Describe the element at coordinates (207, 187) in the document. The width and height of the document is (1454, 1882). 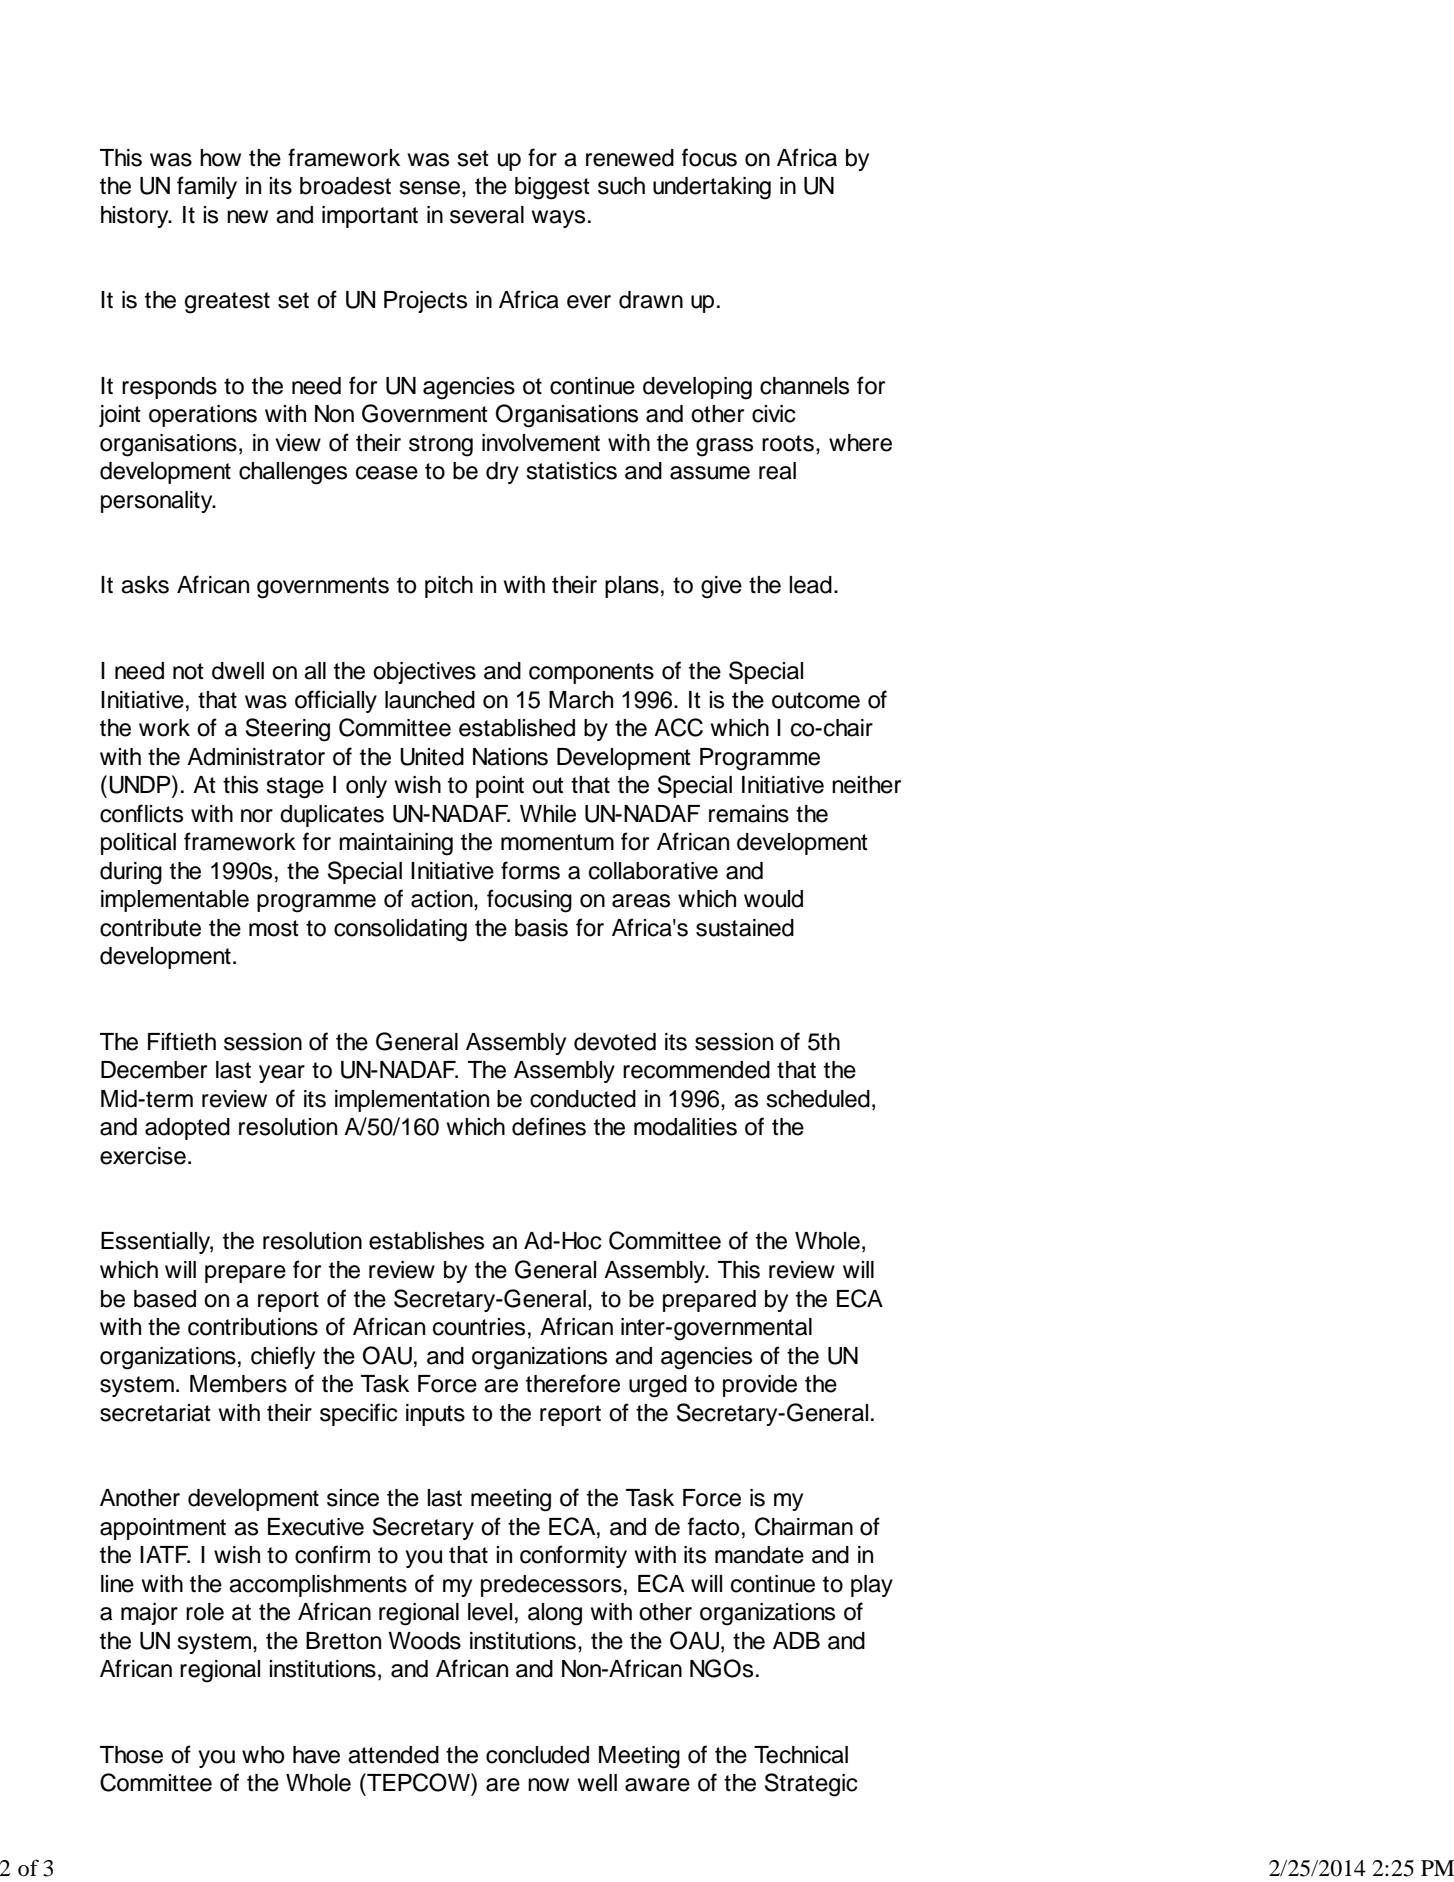
I see `family` at that location.
